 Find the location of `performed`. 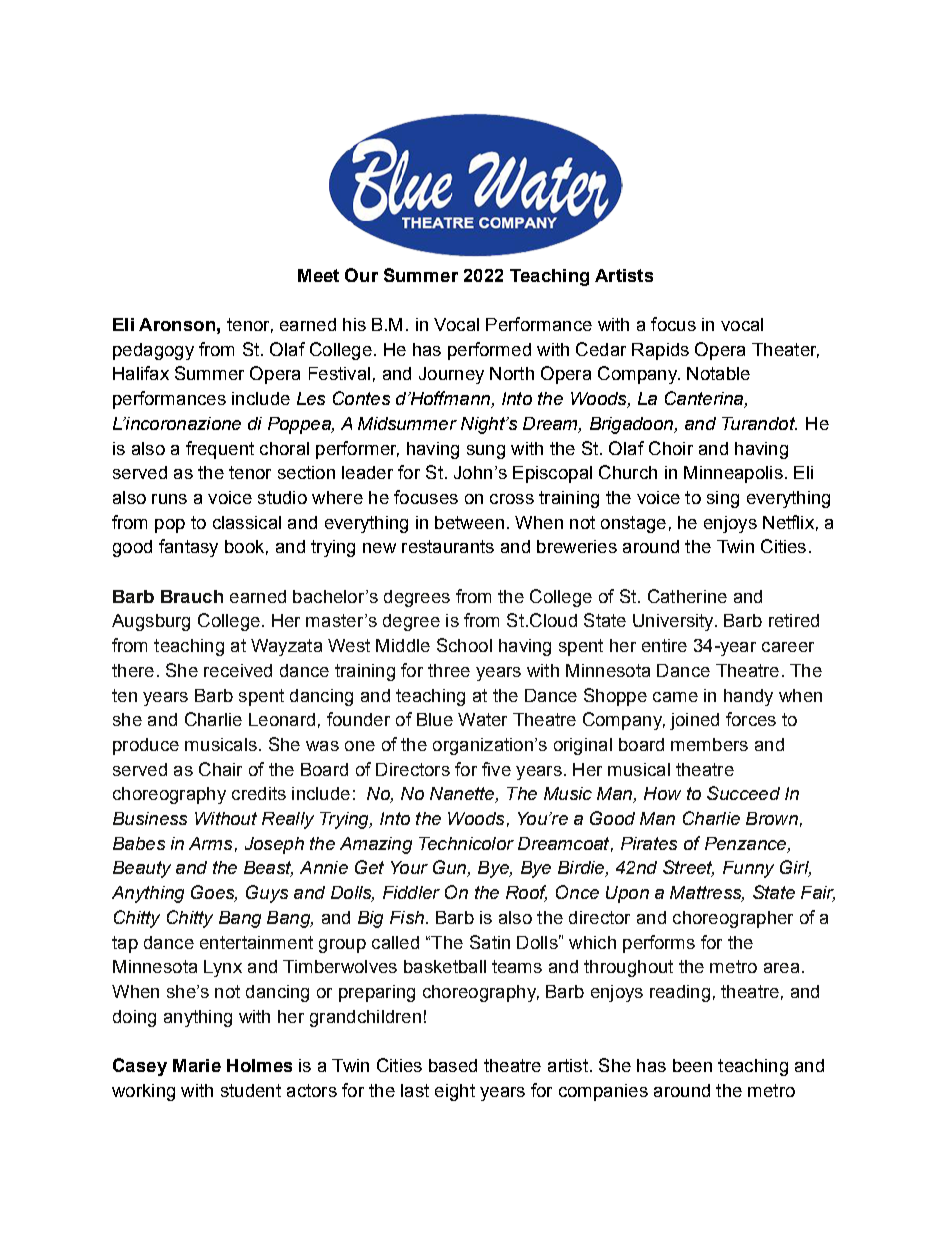

performed is located at coordinates (489, 351).
